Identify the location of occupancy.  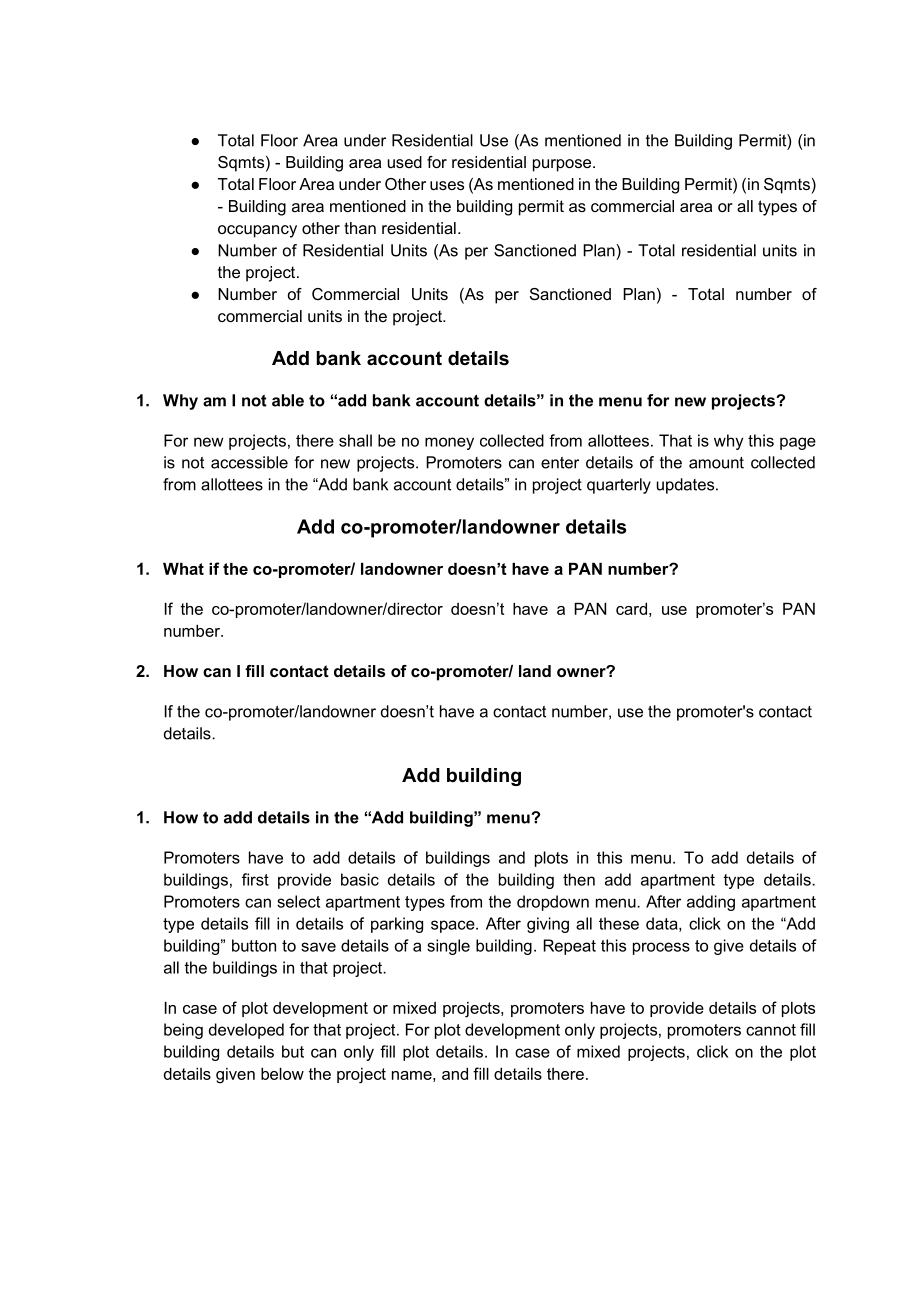
(257, 231).
